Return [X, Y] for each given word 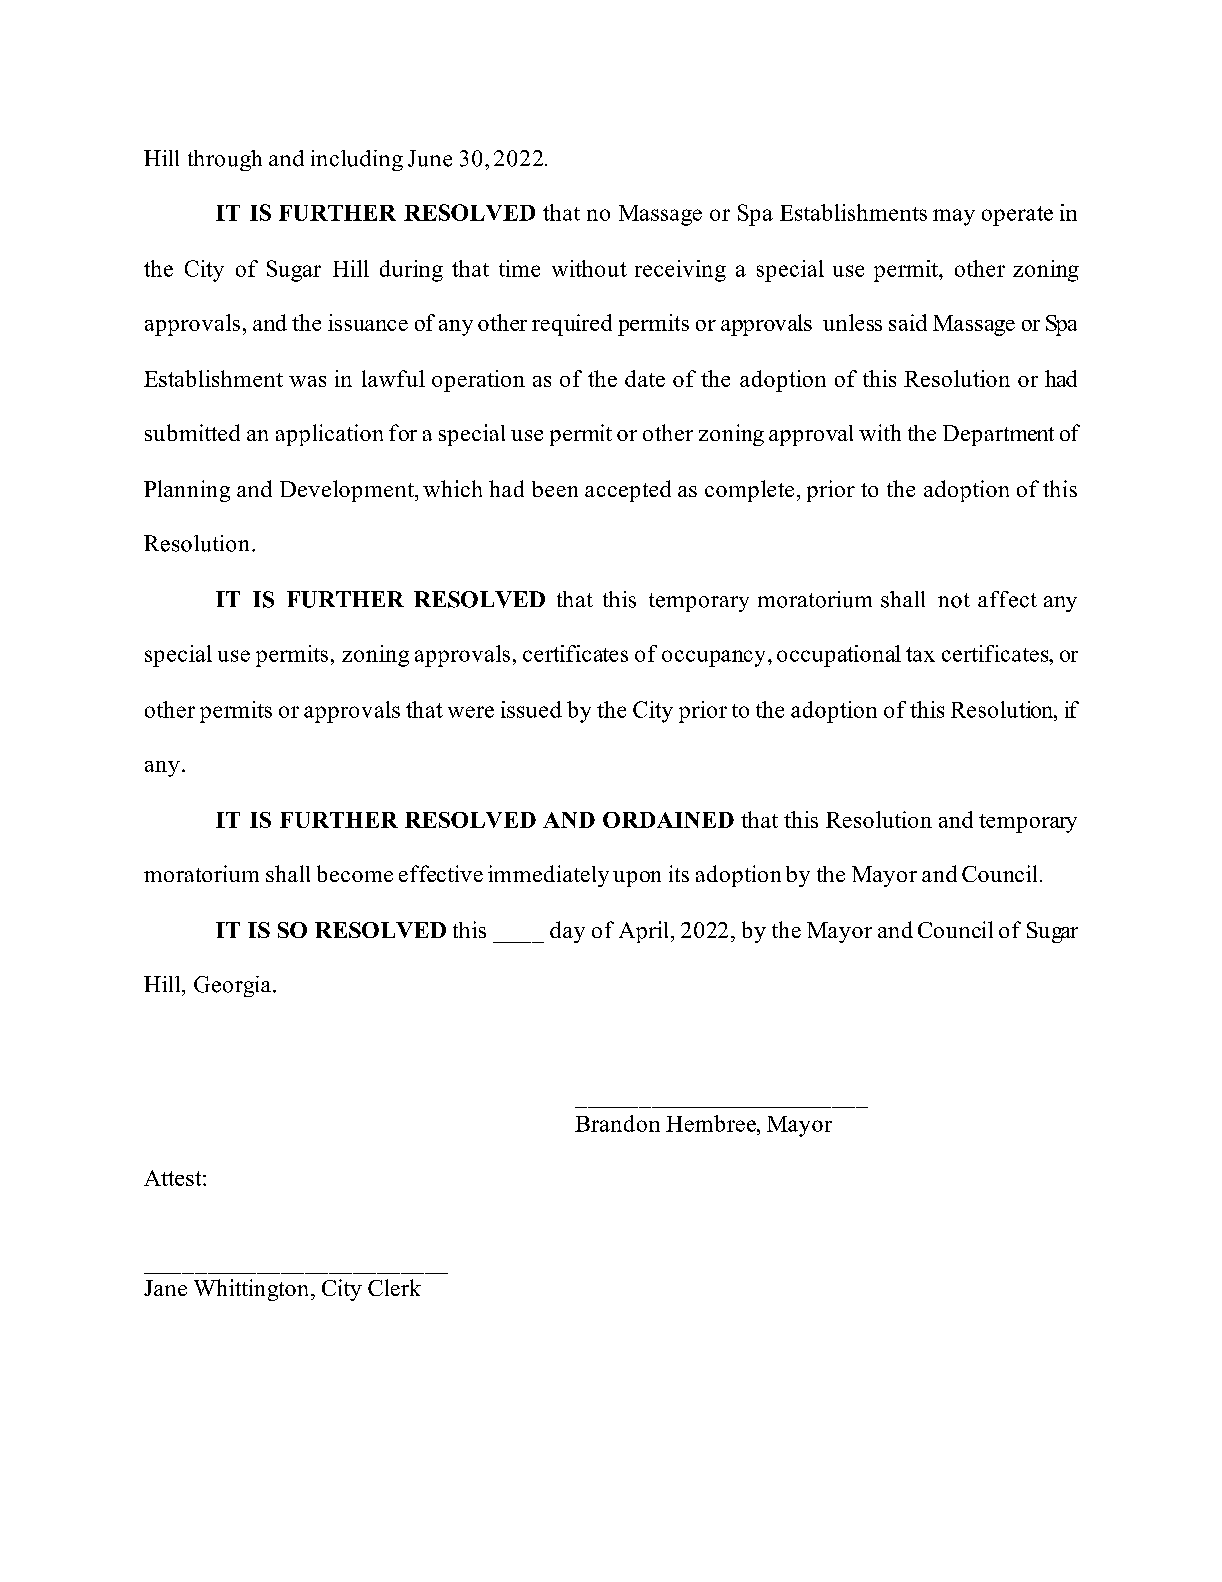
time [519, 268]
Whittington [253, 1290]
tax [920, 654]
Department [998, 435]
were [471, 712]
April [645, 932]
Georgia [232, 986]
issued [531, 709]
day [567, 932]
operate [1017, 216]
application [329, 435]
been [555, 489]
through [225, 160]
